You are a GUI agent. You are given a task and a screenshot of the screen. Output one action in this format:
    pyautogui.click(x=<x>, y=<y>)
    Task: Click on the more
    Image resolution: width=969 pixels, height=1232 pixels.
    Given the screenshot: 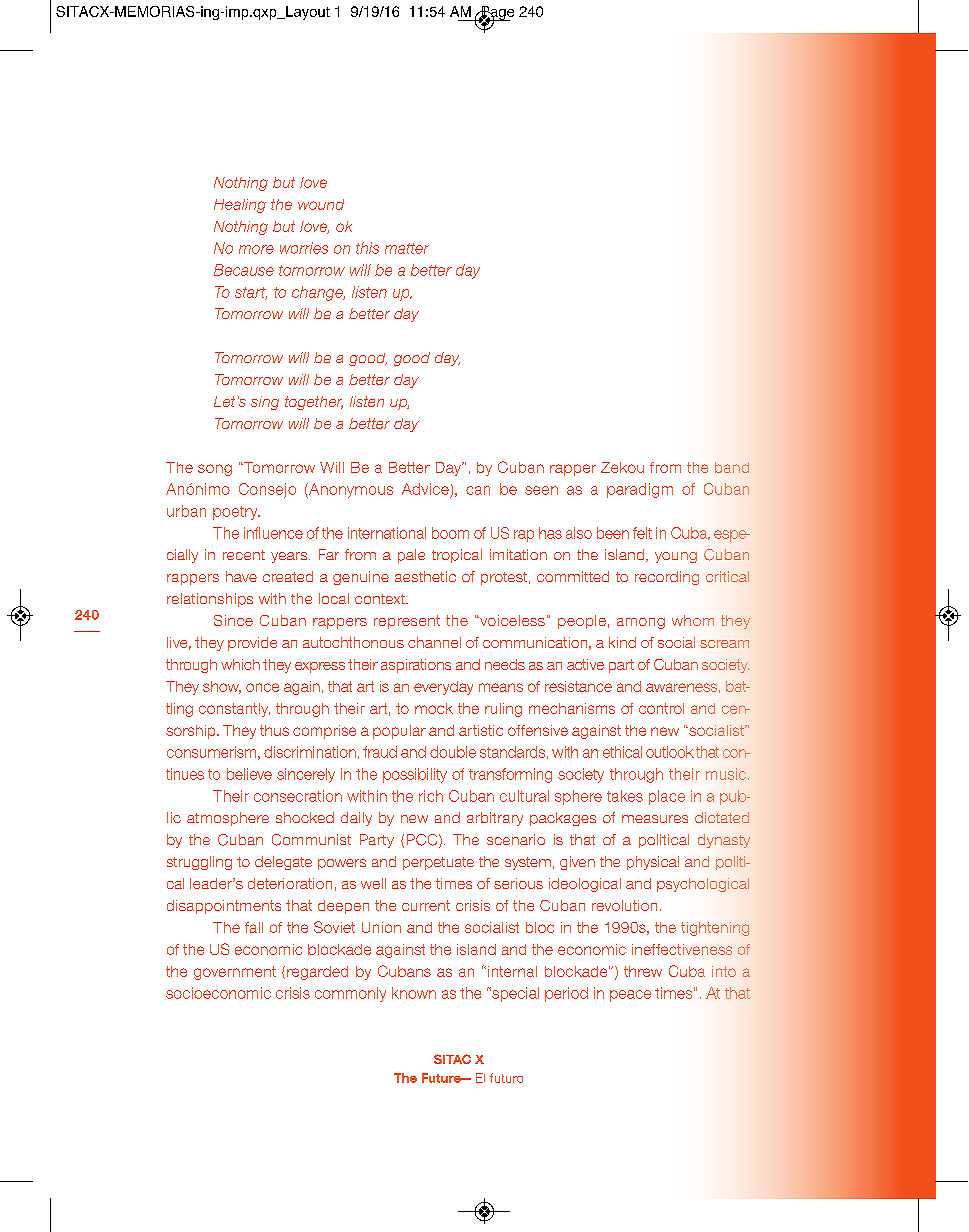 What is the action you would take?
    pyautogui.click(x=256, y=249)
